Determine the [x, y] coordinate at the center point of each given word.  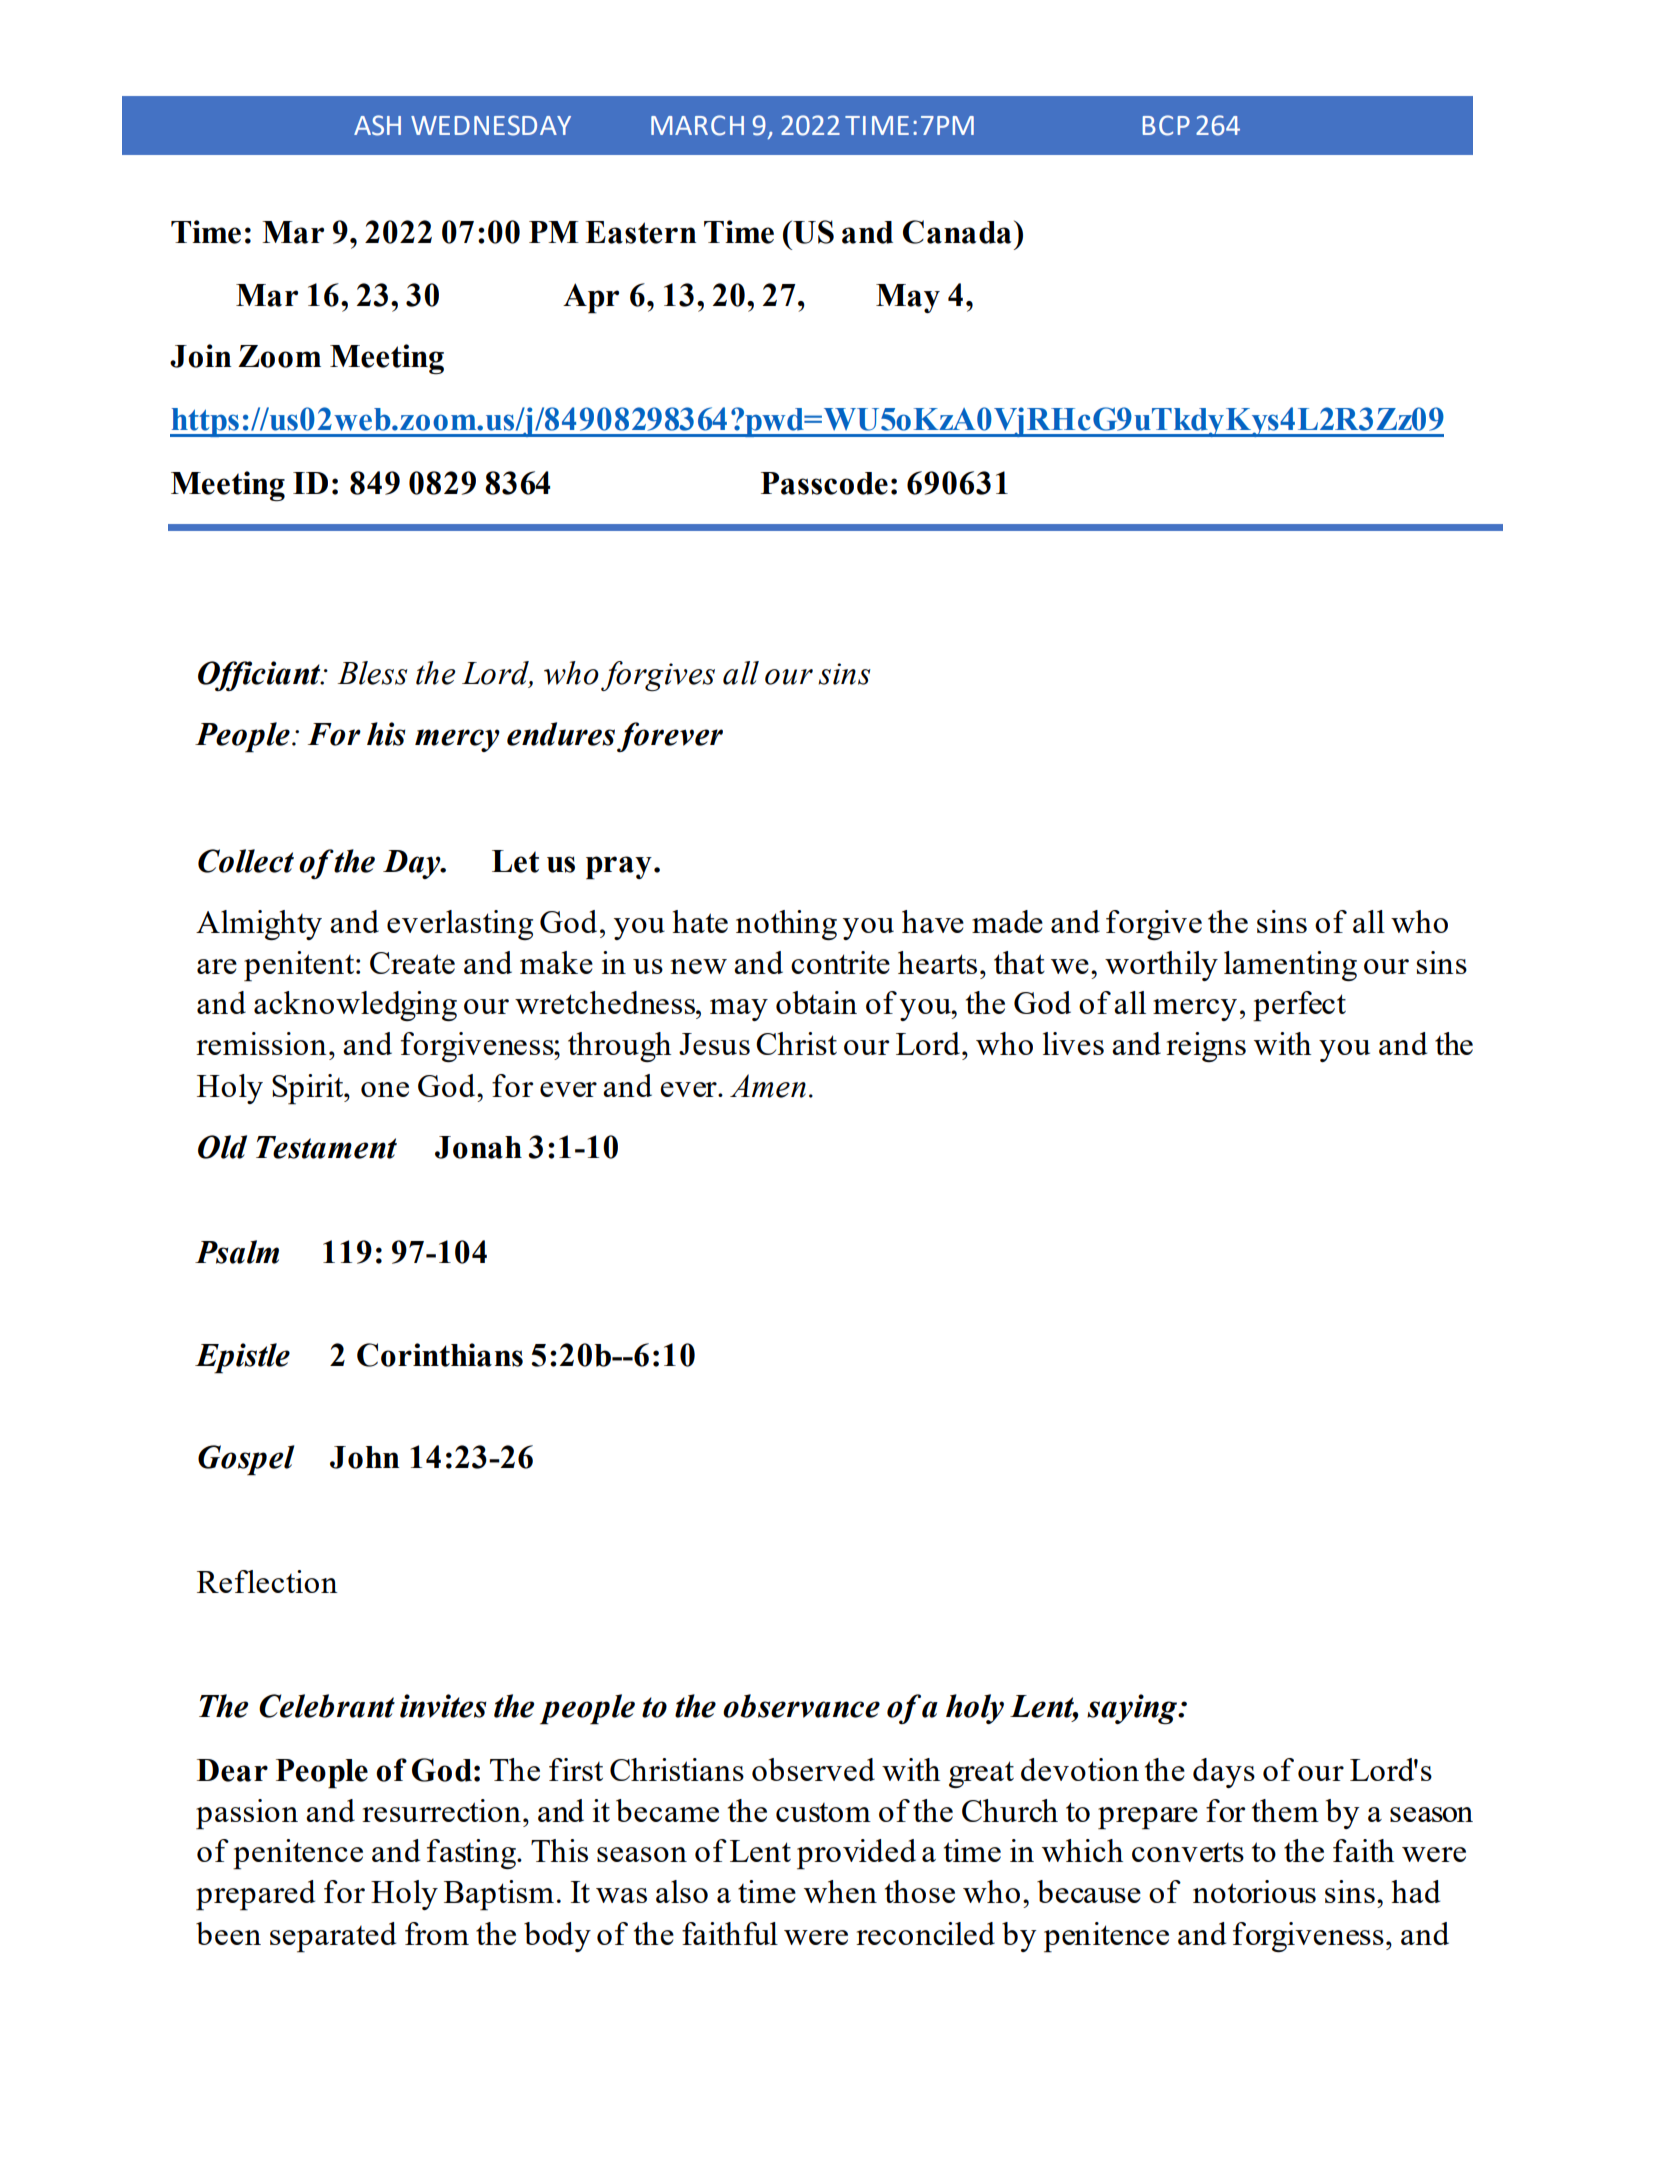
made [1007, 921]
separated [333, 1937]
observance [801, 1706]
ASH [377, 125]
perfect [1299, 1006]
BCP [1166, 125]
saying [1133, 1709]
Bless [372, 673]
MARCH [697, 125]
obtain [816, 1002]
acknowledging [355, 1006]
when [840, 1891]
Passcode [824, 483]
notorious [1254, 1891]
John [364, 1457]
